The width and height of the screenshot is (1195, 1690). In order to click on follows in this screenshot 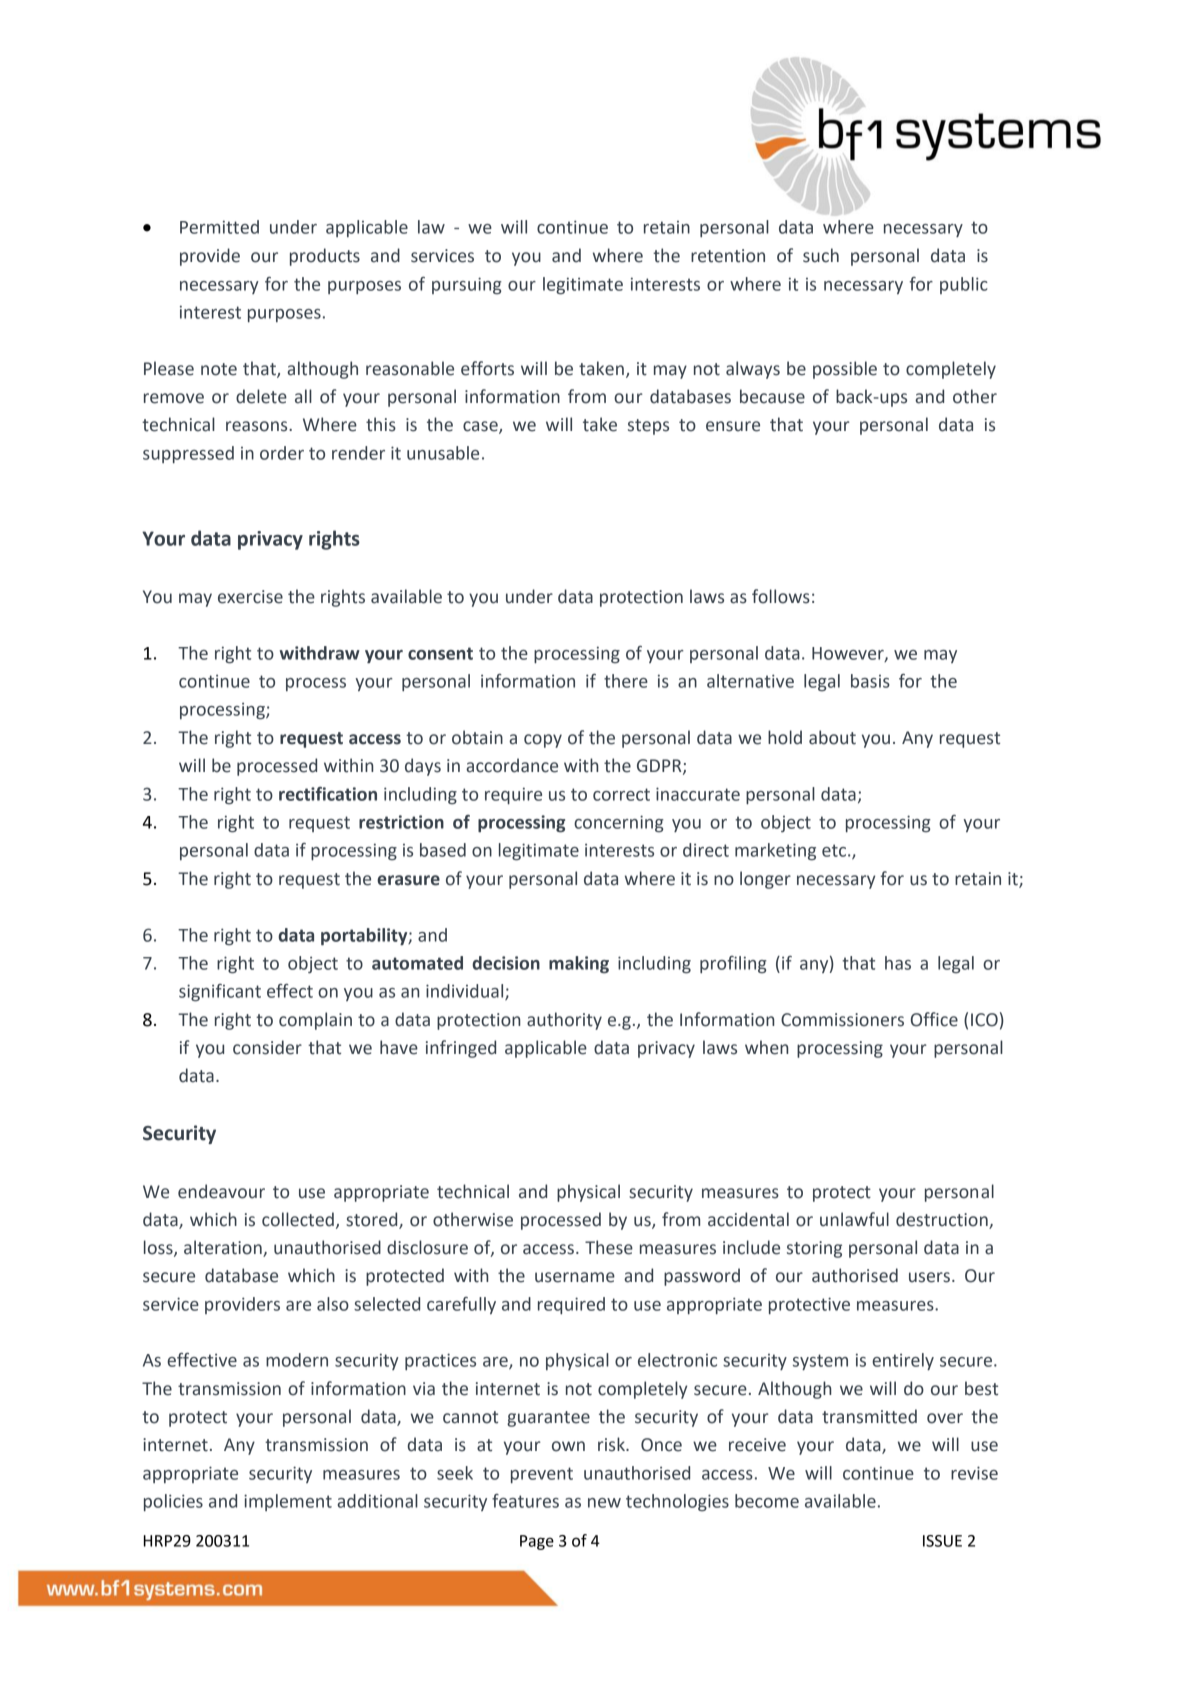, I will do `click(781, 596)`.
